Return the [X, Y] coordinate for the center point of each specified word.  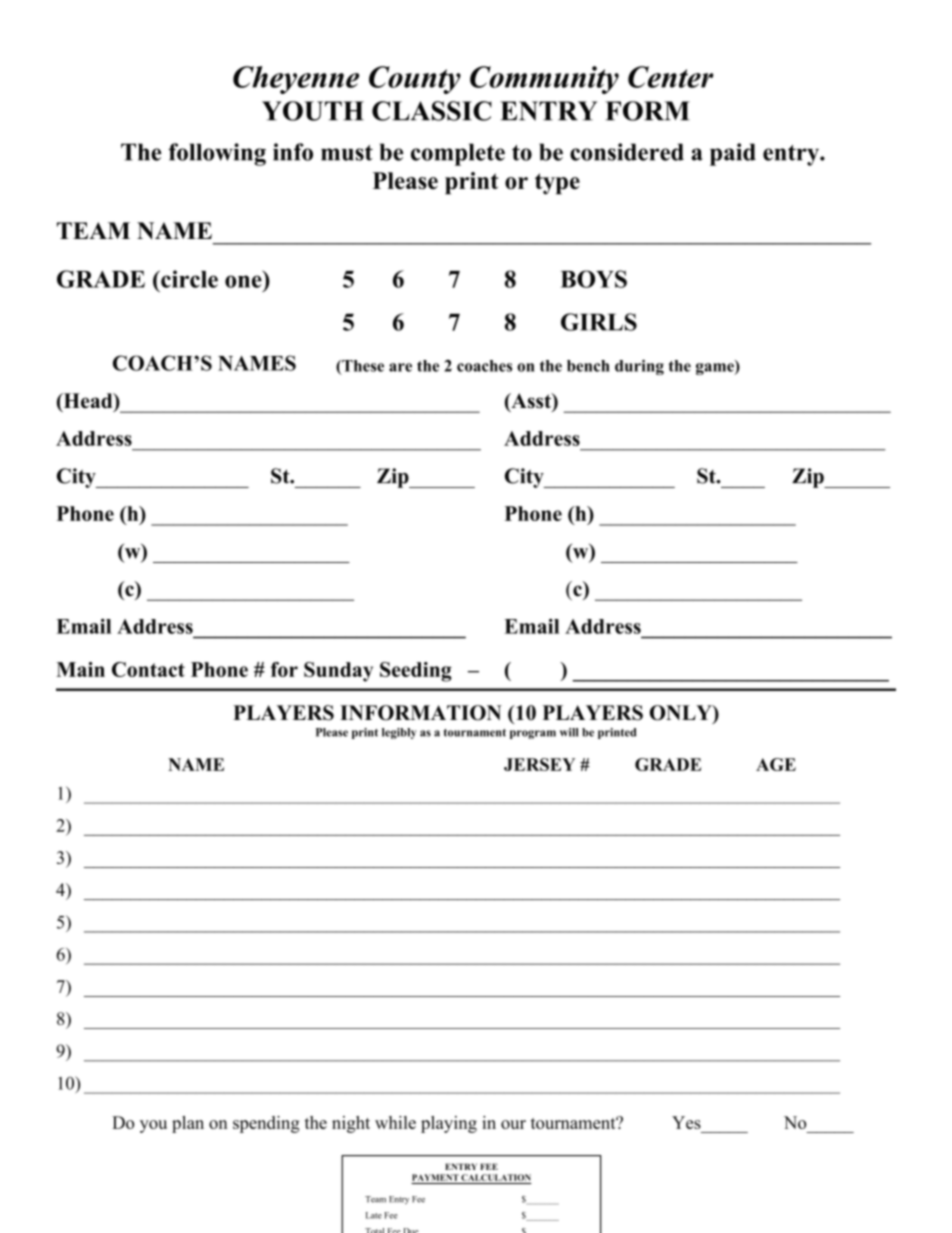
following [217, 154]
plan [188, 1124]
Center [670, 77]
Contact [148, 669]
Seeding [416, 672]
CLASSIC [432, 111]
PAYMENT [435, 1177]
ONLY [682, 714]
